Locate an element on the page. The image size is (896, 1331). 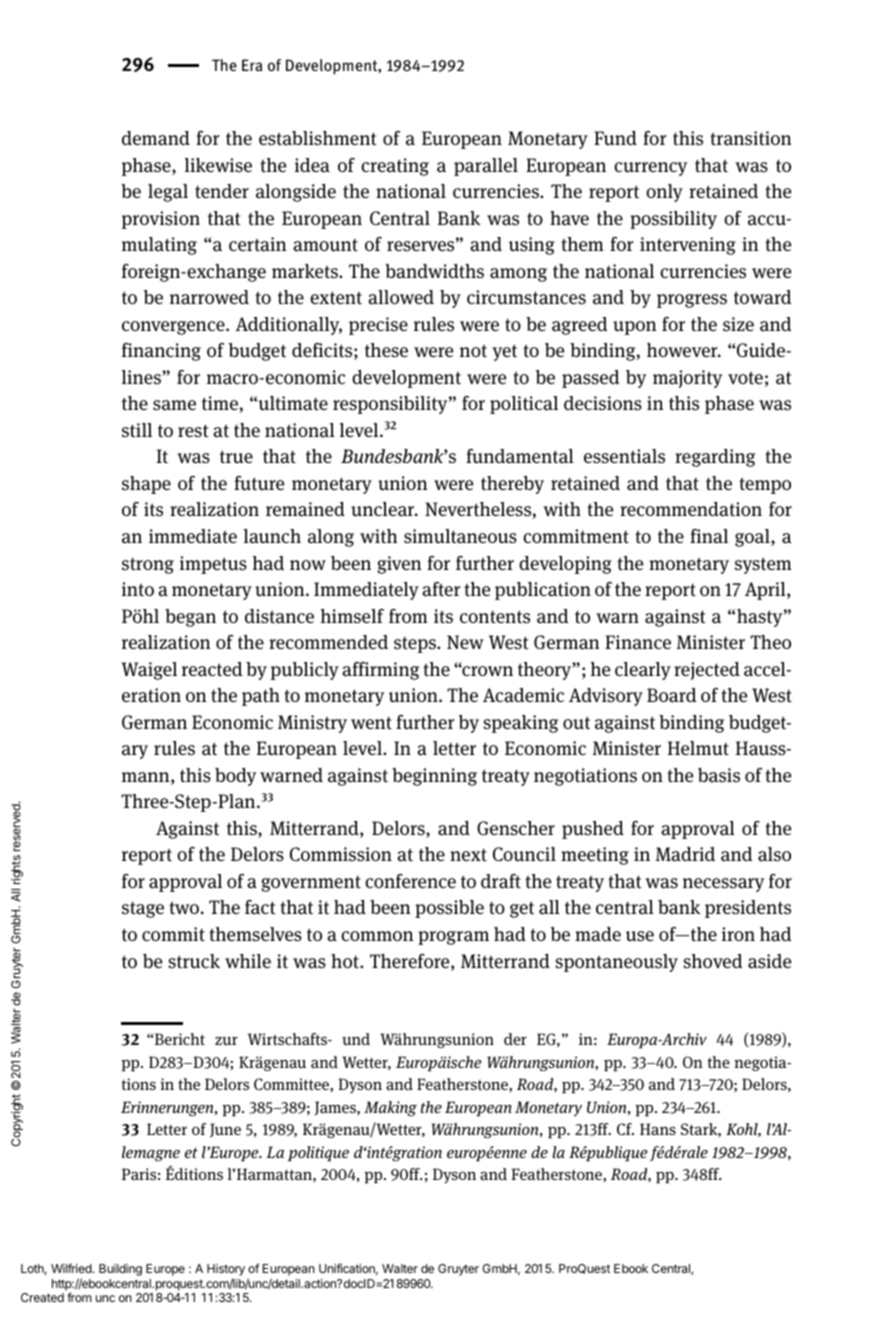
reacted is located at coordinates (212, 669).
